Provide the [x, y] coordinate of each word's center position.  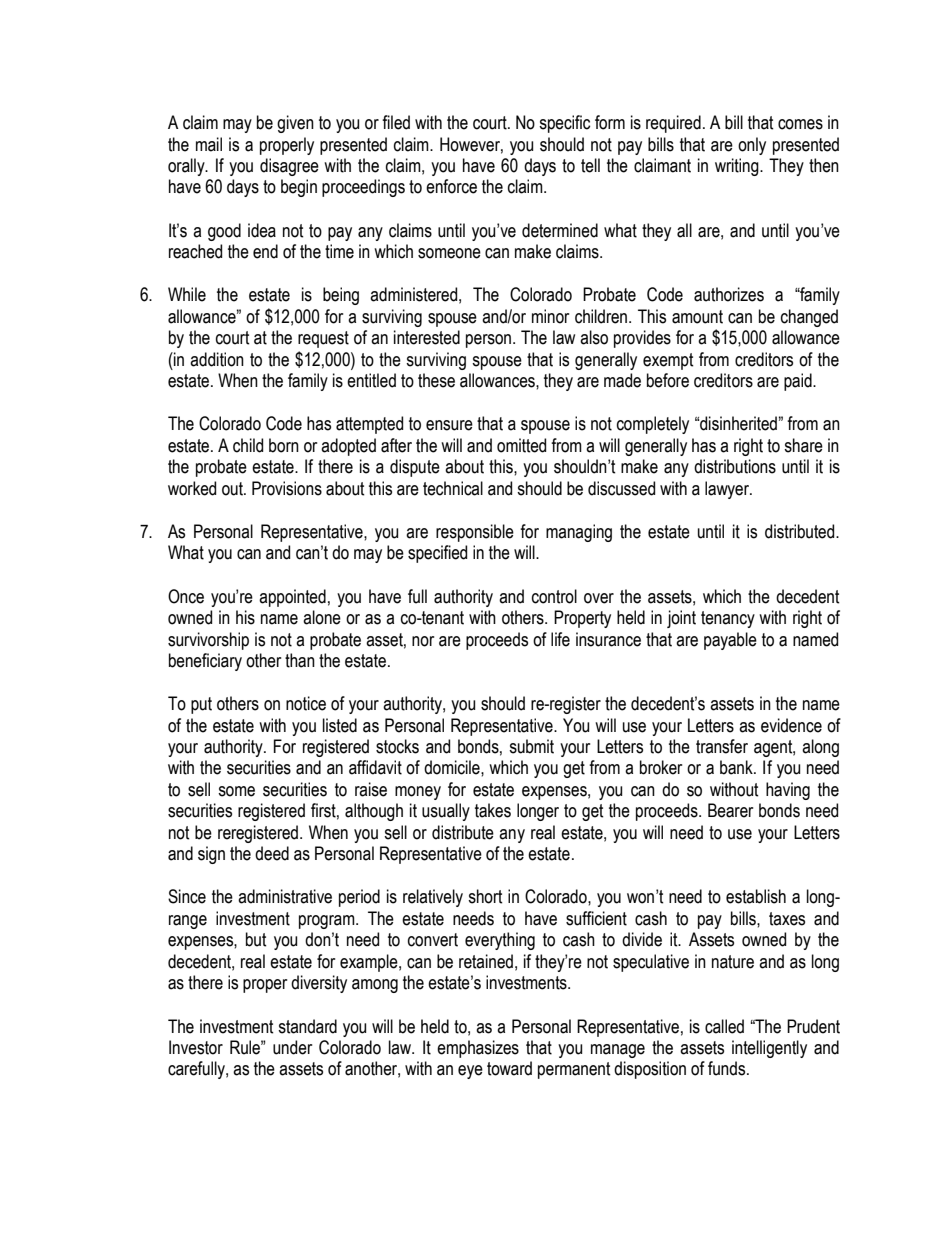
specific [564, 124]
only [752, 146]
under [292, 1047]
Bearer [730, 810]
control [554, 596]
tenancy [728, 619]
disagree [289, 167]
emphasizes [478, 1049]
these [436, 380]
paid [799, 382]
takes [493, 810]
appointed [292, 598]
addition [217, 359]
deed [272, 853]
